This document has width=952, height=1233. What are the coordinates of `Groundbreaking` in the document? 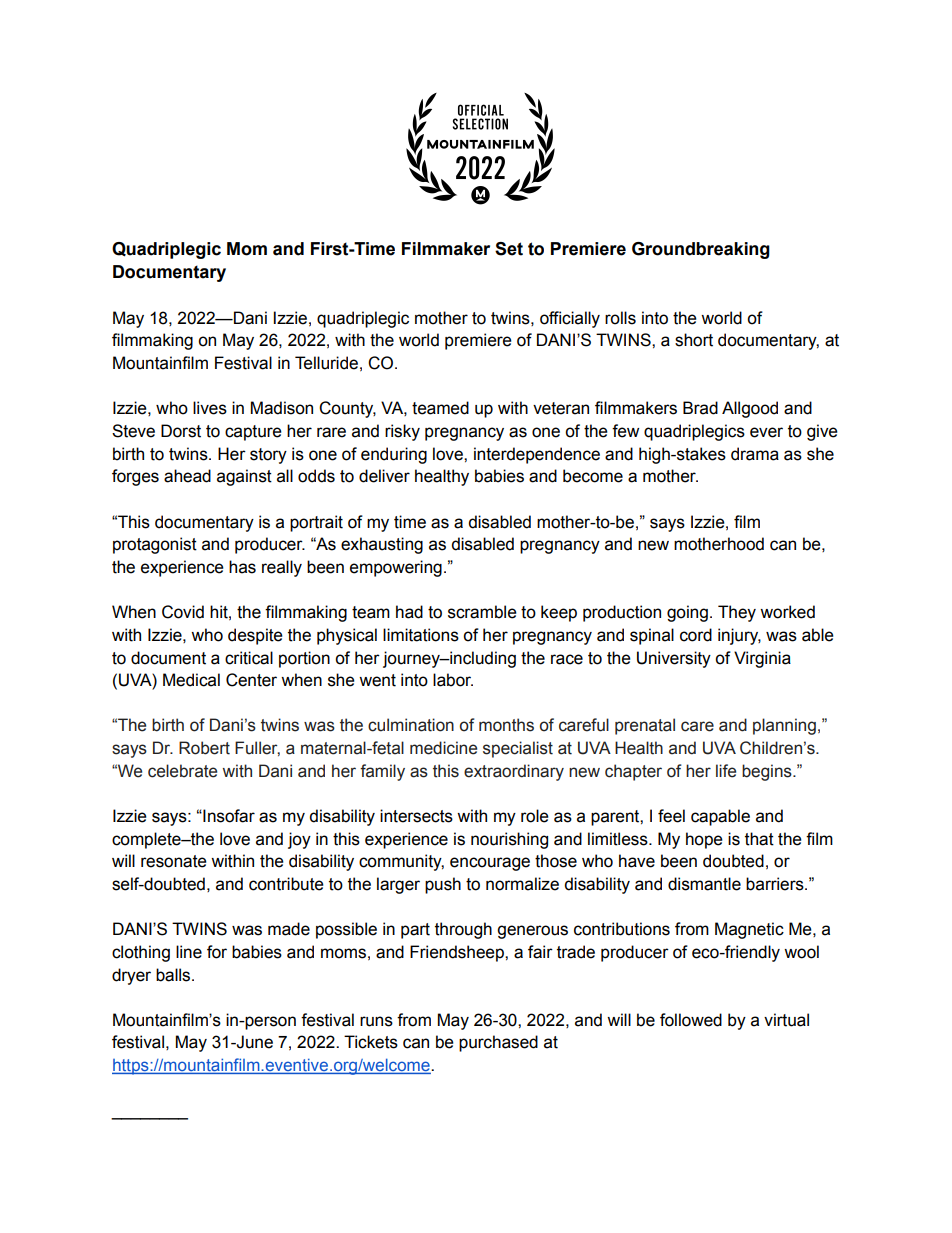 It's located at (701, 250).
